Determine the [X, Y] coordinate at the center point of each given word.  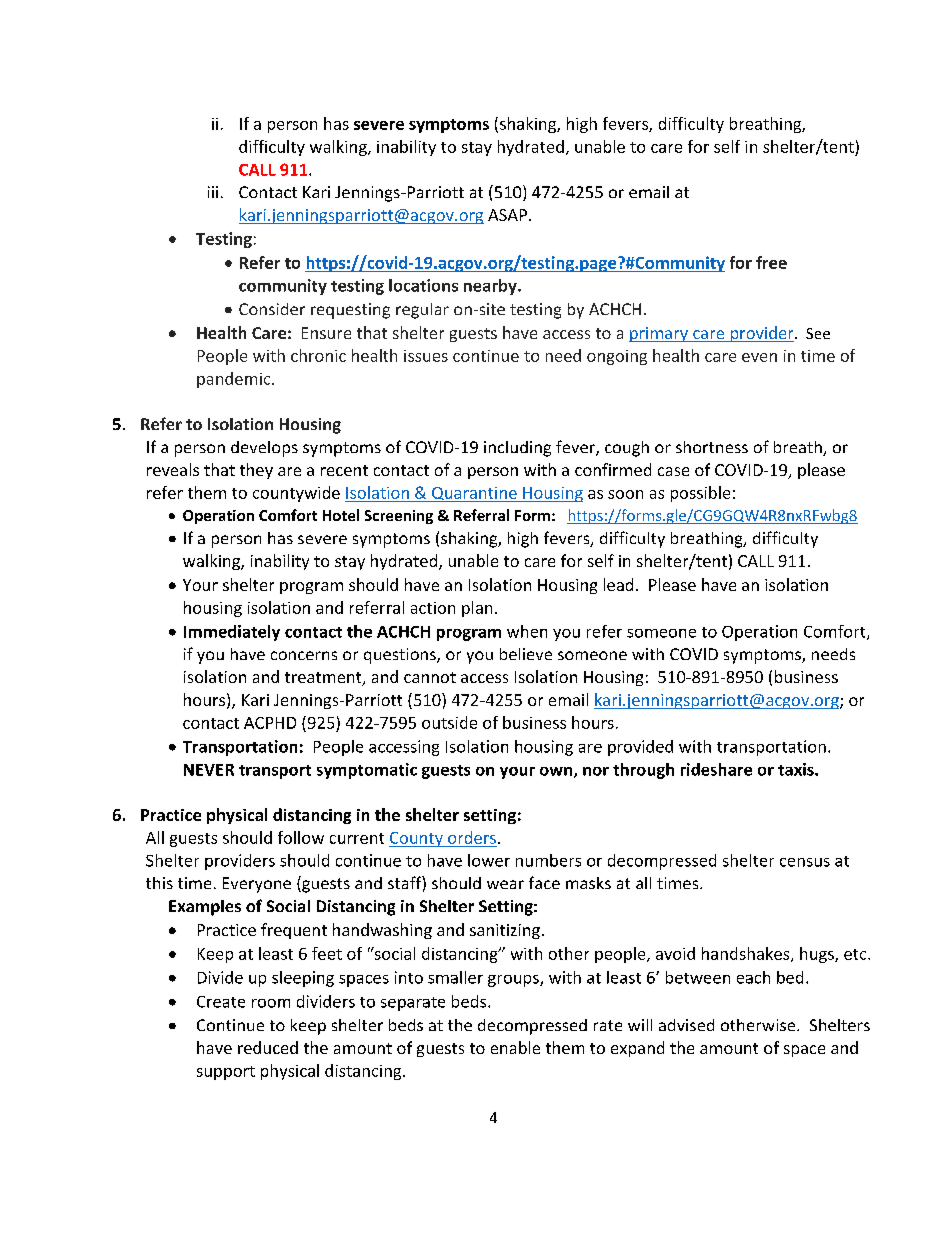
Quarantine [474, 494]
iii [213, 192]
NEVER [209, 770]
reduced [268, 1047]
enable [515, 1047]
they [256, 471]
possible [700, 494]
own [557, 772]
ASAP [507, 215]
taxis [797, 769]
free [771, 262]
